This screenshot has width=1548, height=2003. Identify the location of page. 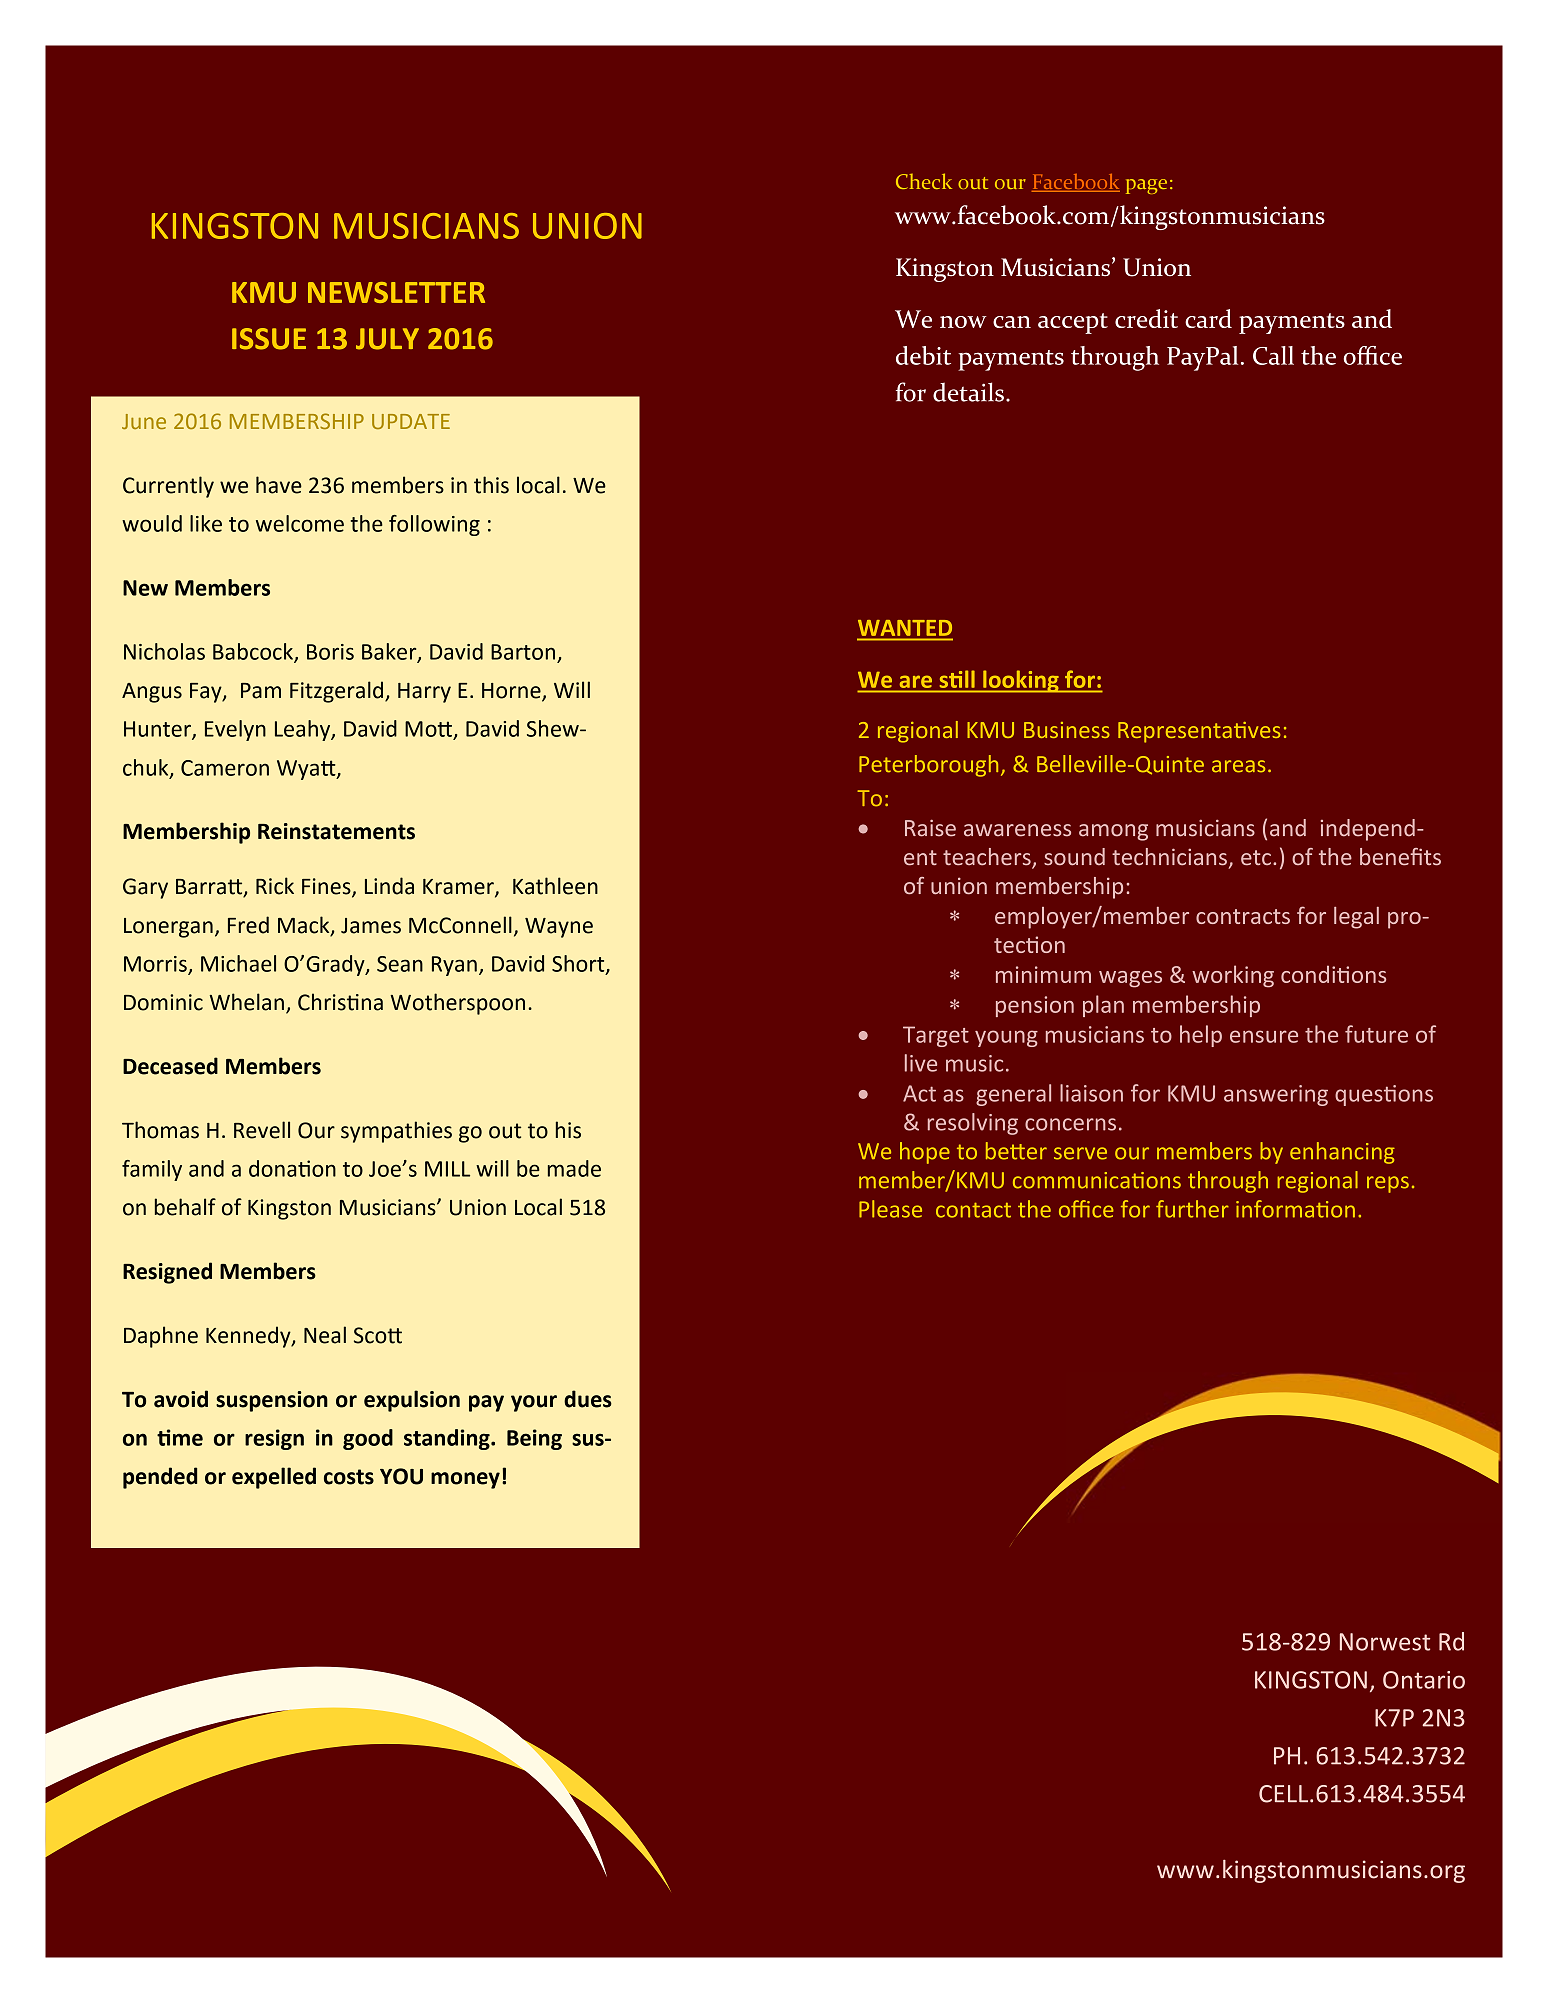
(1146, 186).
